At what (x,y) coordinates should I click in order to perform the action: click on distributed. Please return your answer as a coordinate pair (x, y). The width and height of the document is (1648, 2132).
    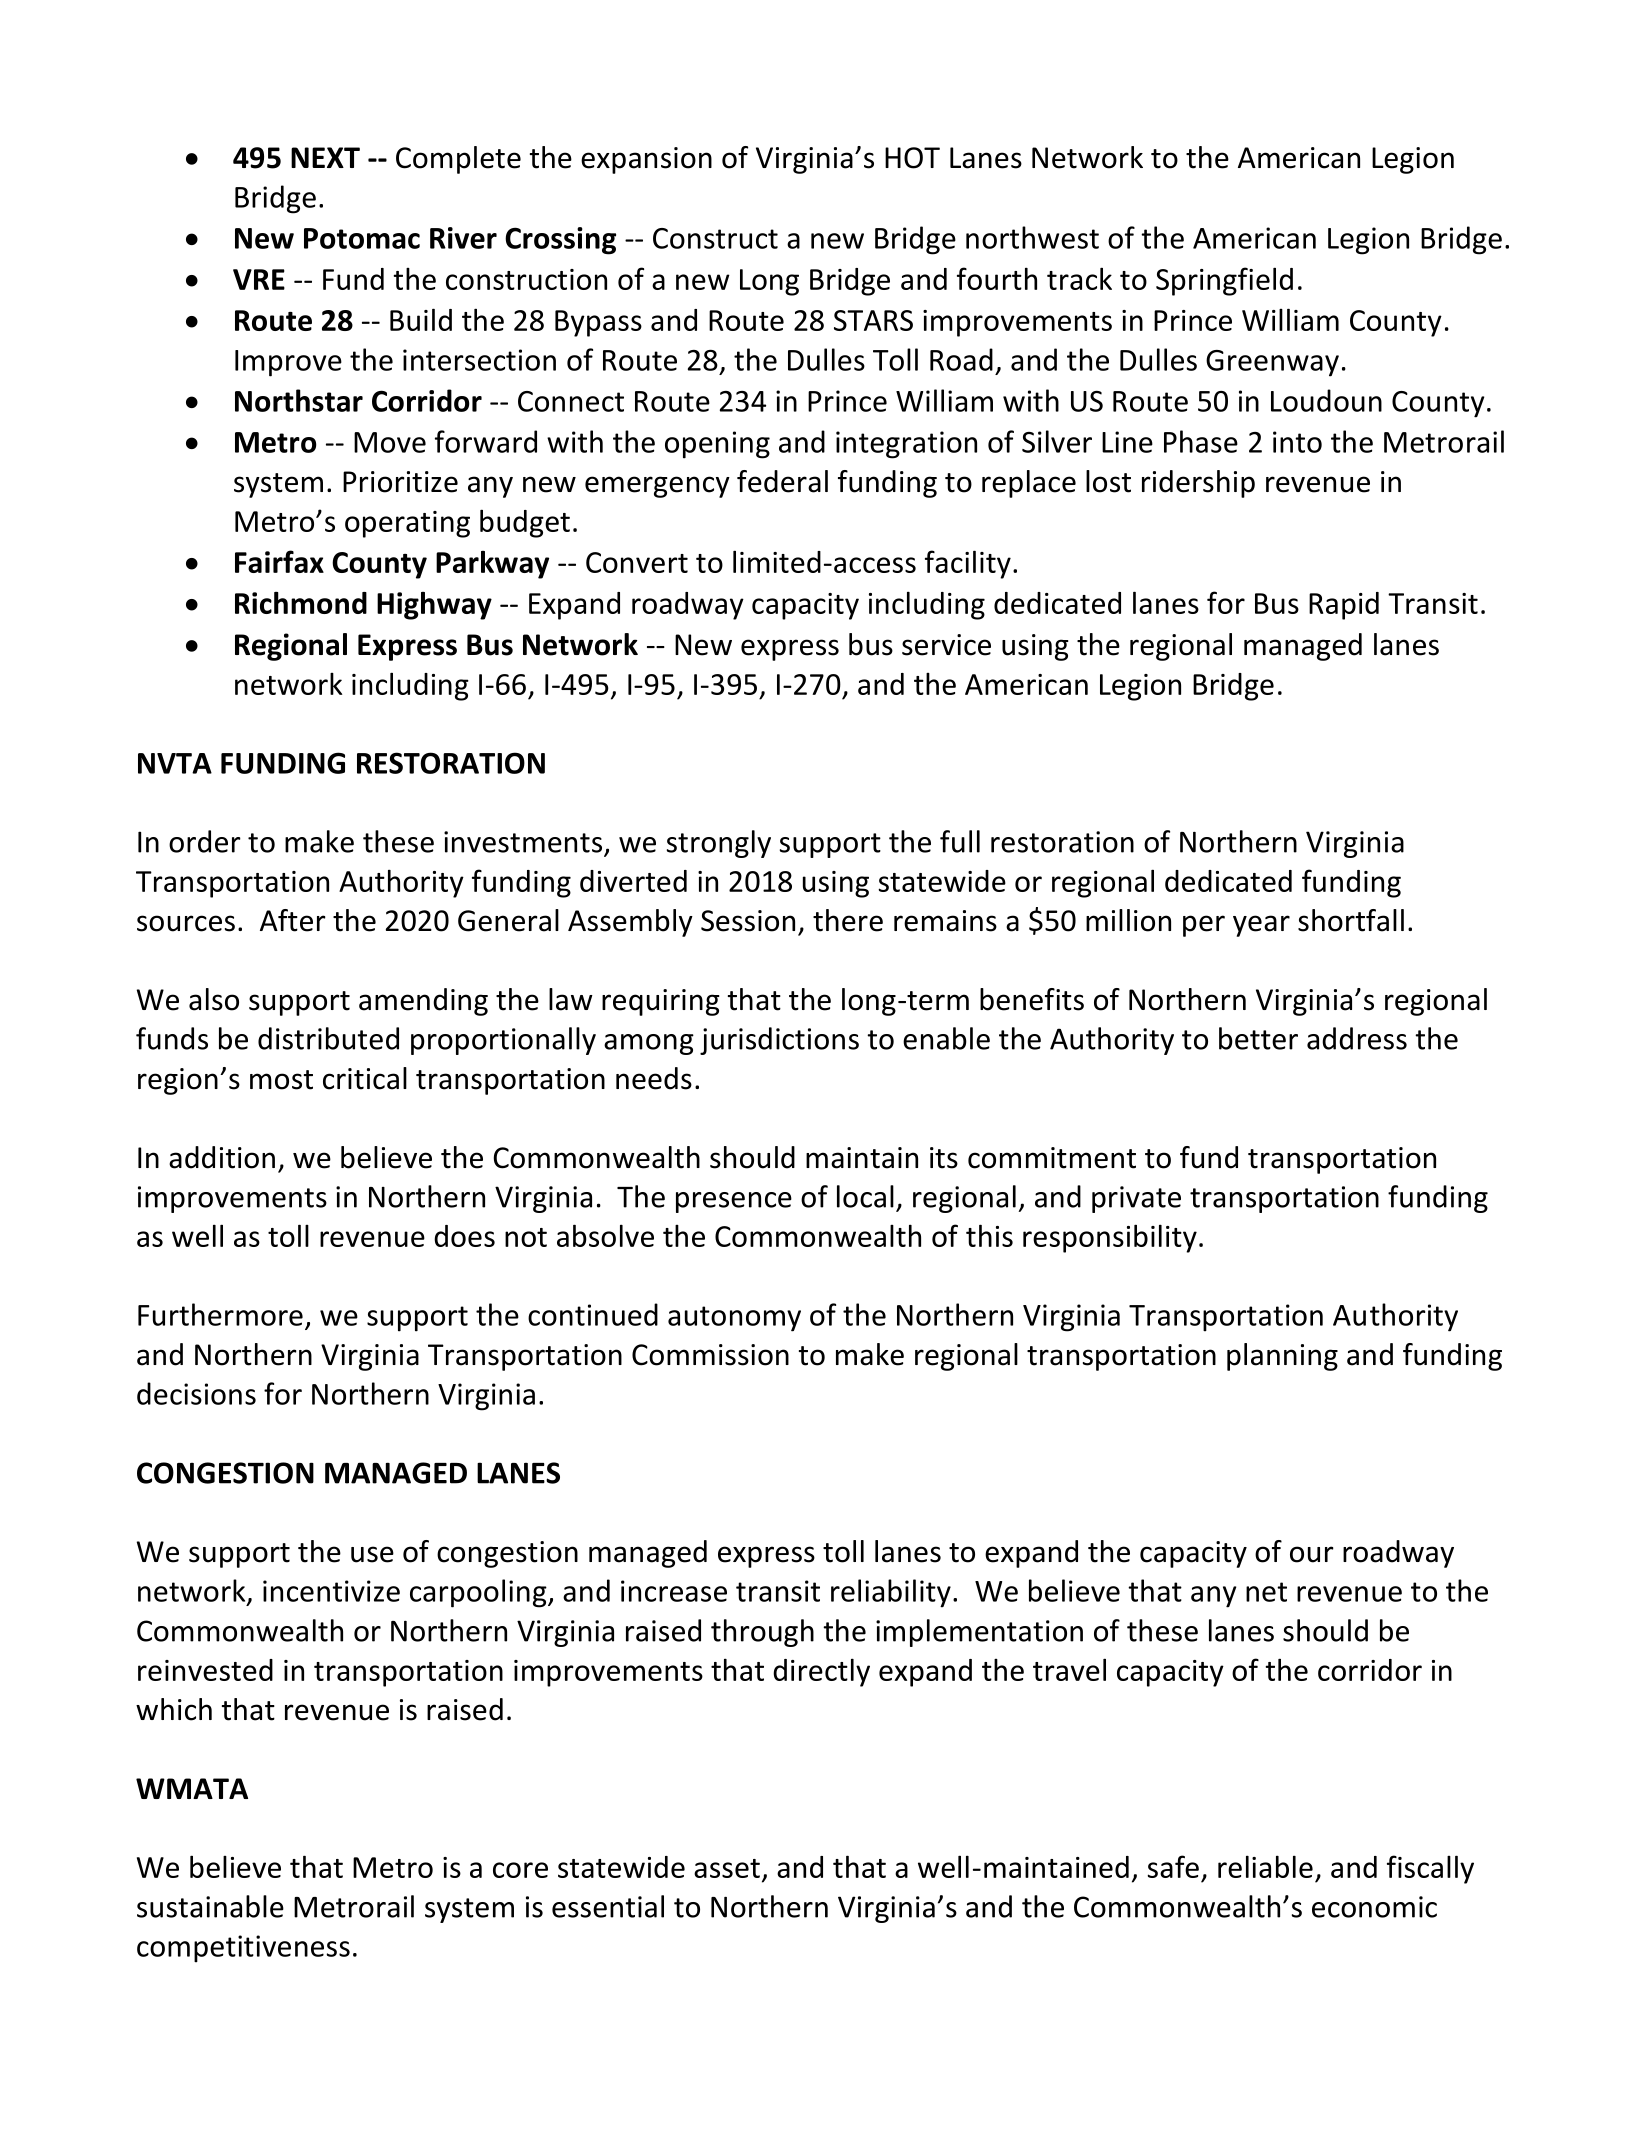
    Looking at the image, I should click on (328, 1038).
